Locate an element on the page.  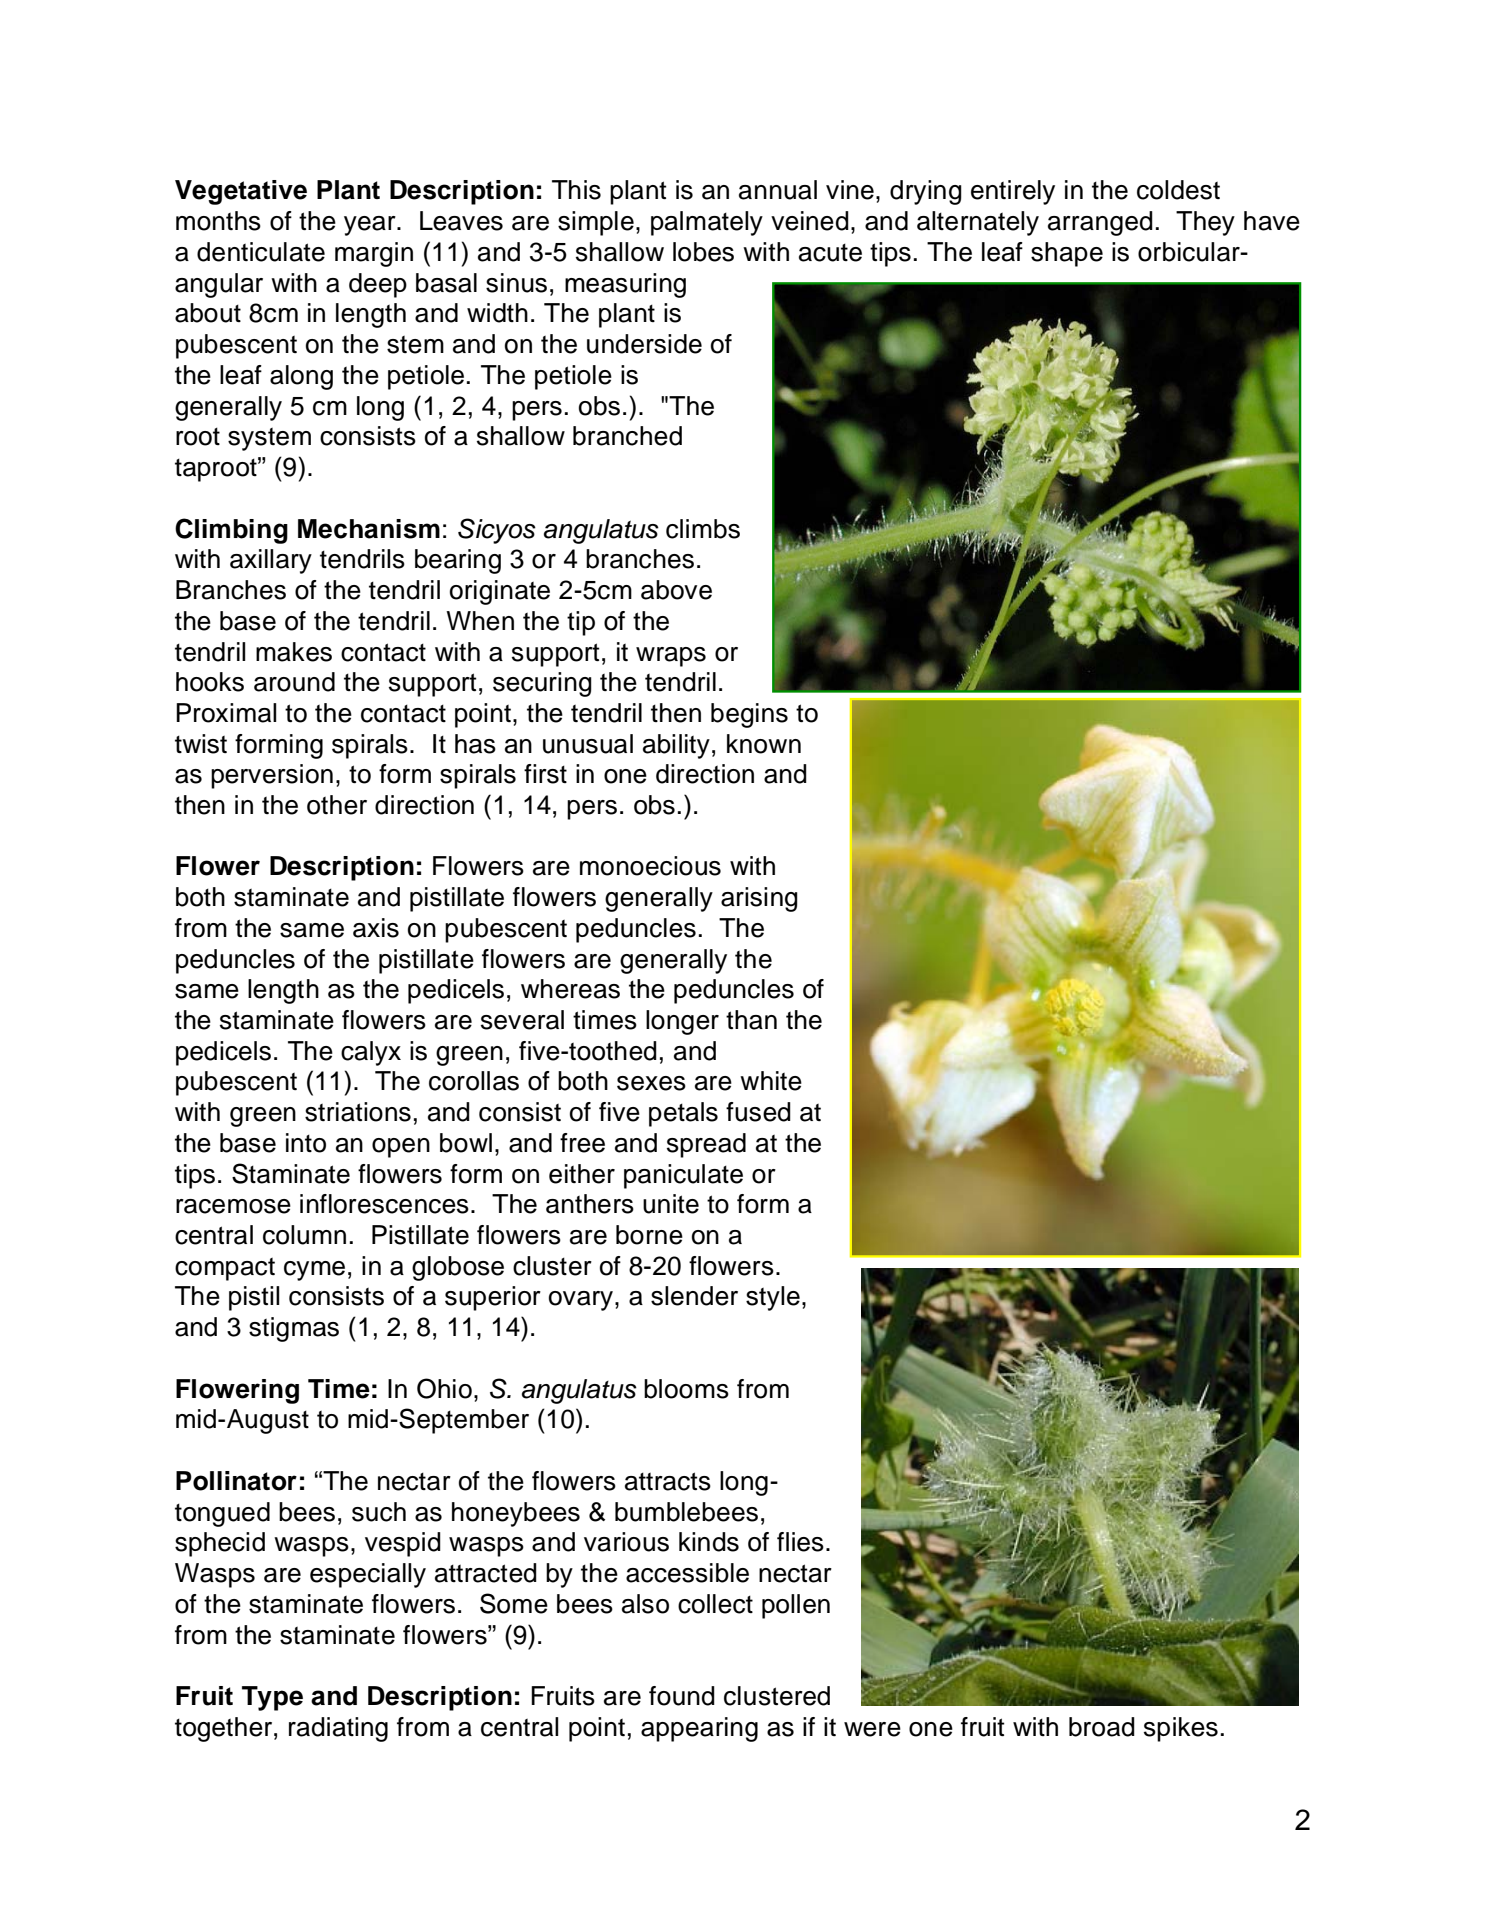
fused is located at coordinates (758, 1112).
